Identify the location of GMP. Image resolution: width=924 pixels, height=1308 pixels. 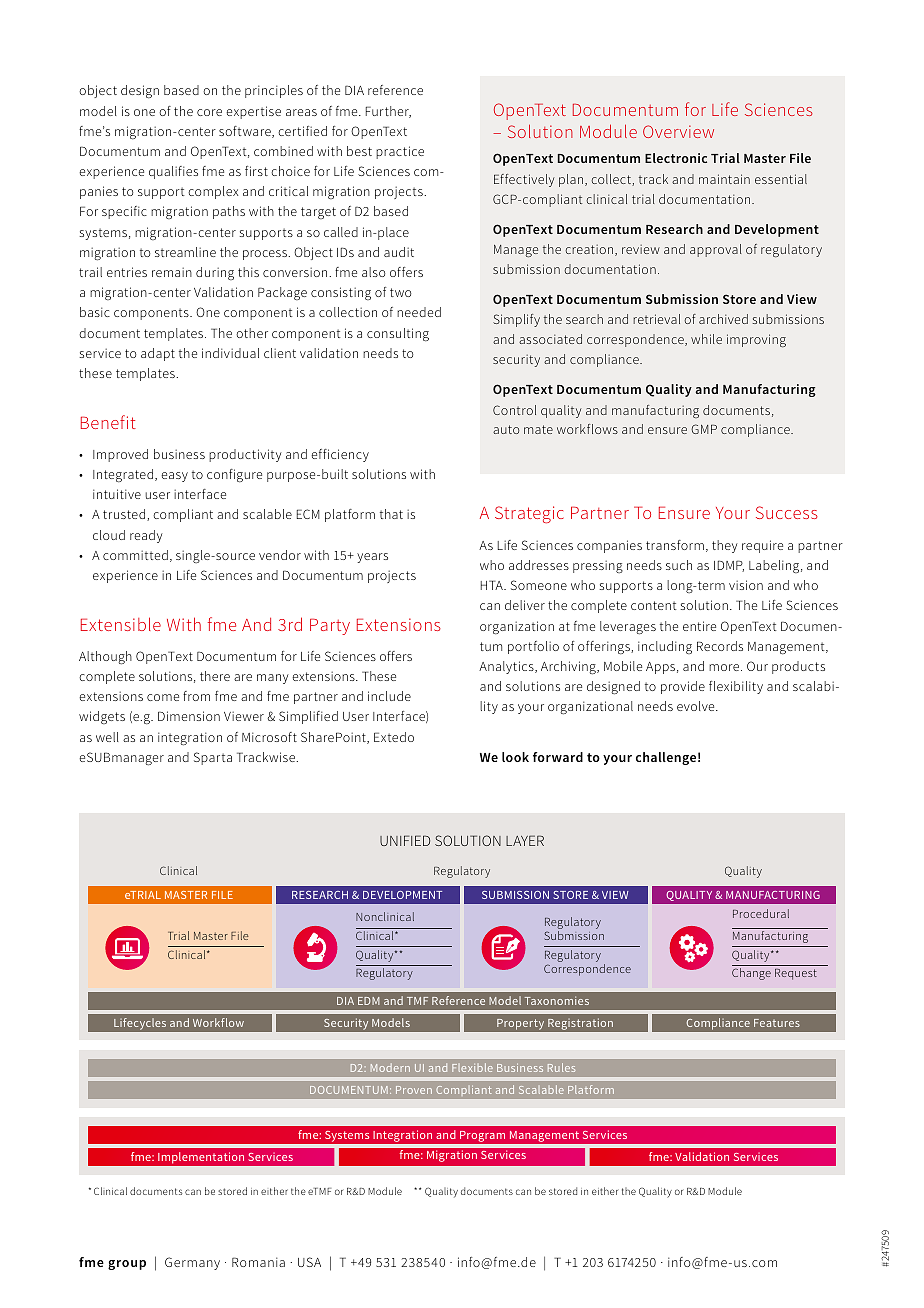
(704, 429).
